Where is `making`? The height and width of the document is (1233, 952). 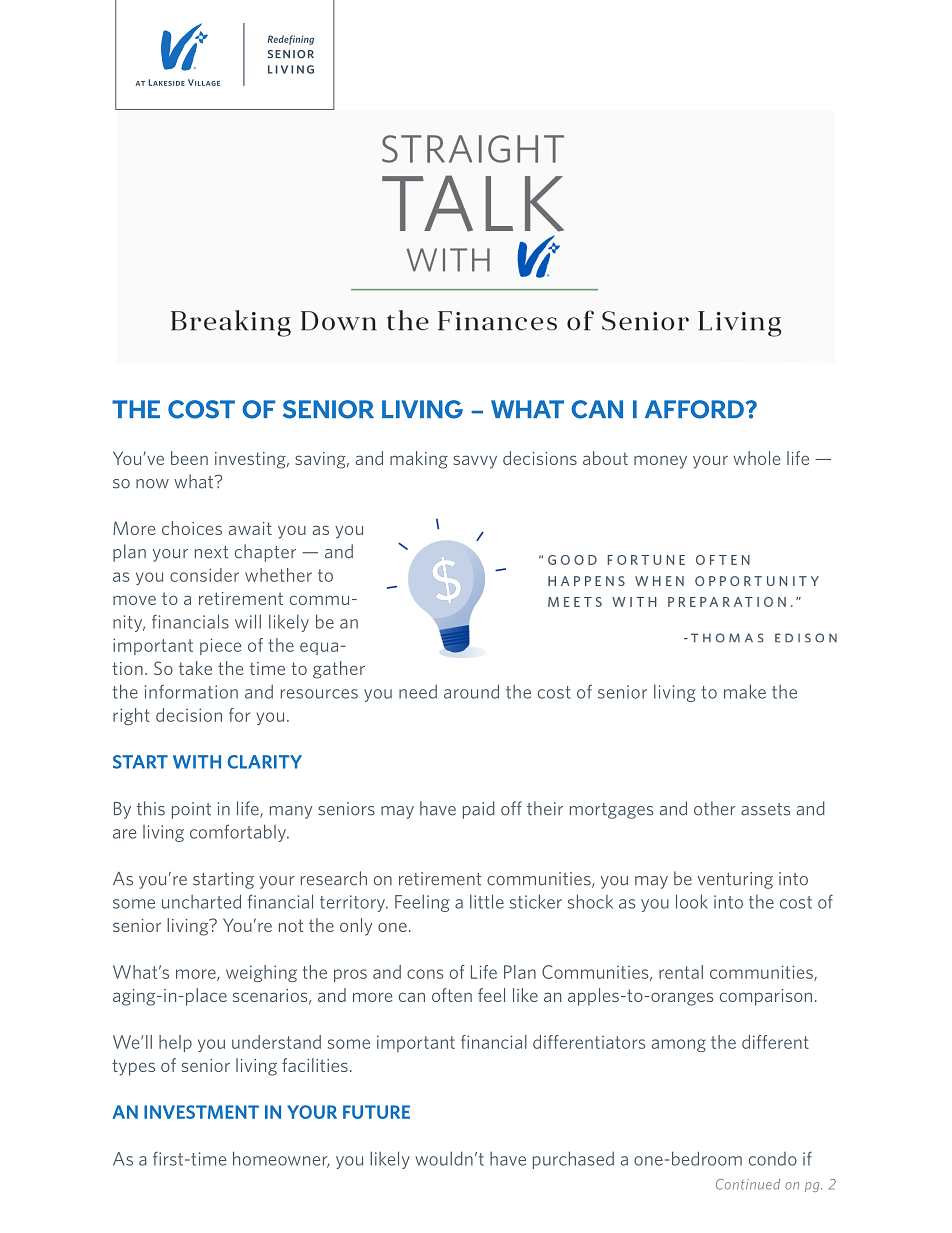 making is located at coordinates (419, 460).
